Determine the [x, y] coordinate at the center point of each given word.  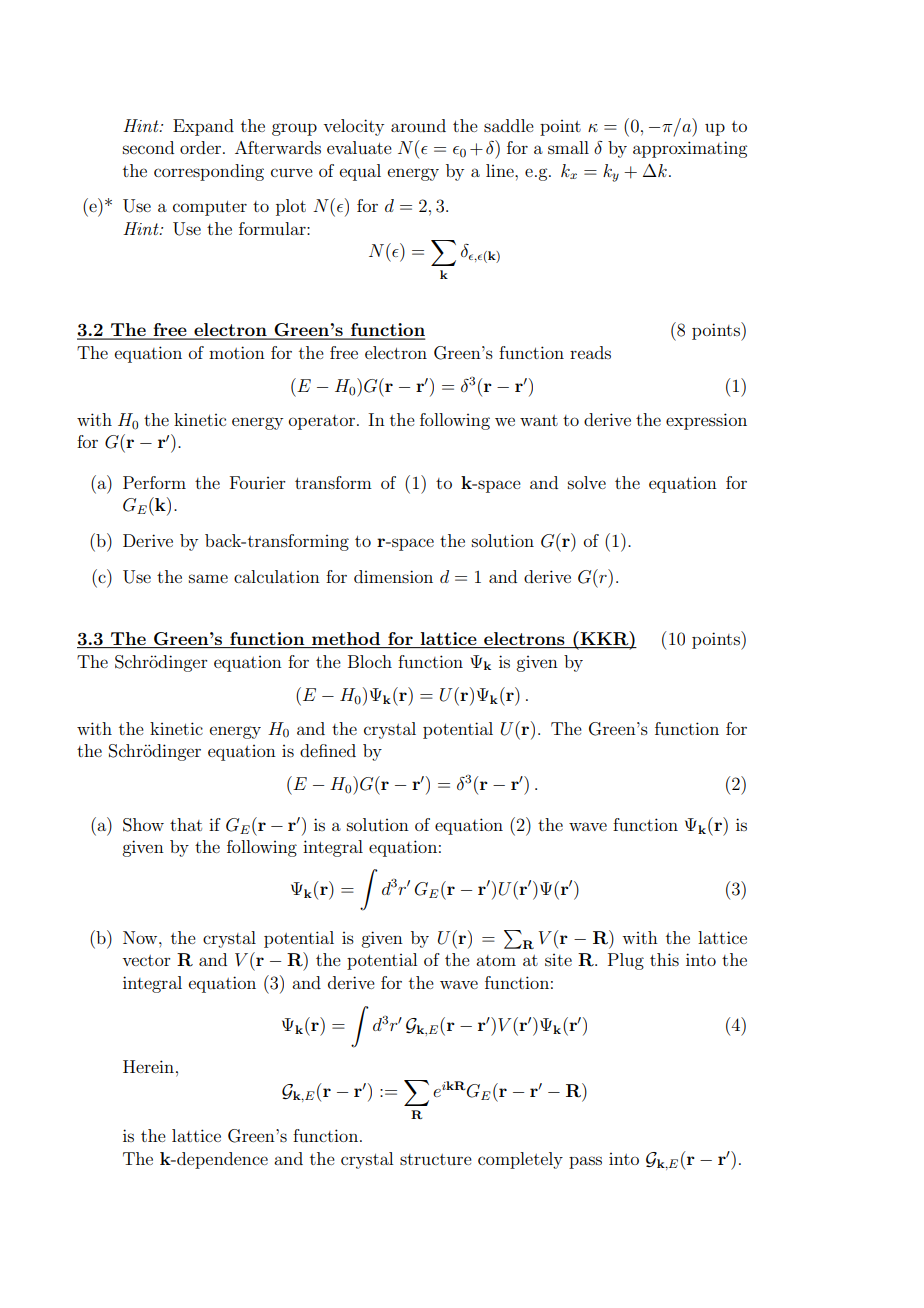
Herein [148, 1066]
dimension [393, 576]
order [200, 147]
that [186, 824]
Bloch [370, 661]
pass [585, 1162]
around [418, 125]
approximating [690, 149]
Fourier [258, 482]
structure [436, 1159]
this [664, 959]
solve [587, 482]
